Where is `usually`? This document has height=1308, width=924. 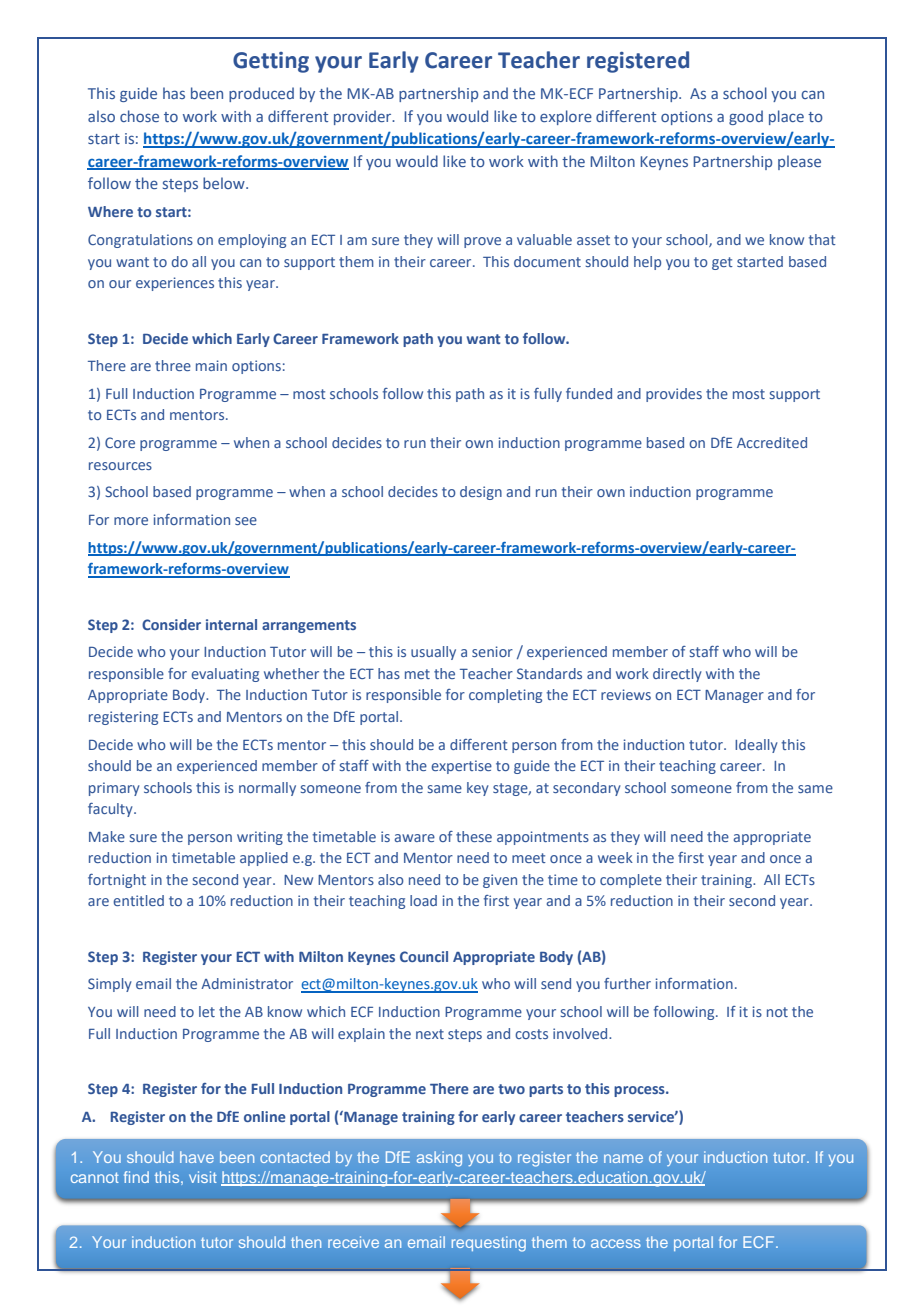
usually is located at coordinates (433, 653).
